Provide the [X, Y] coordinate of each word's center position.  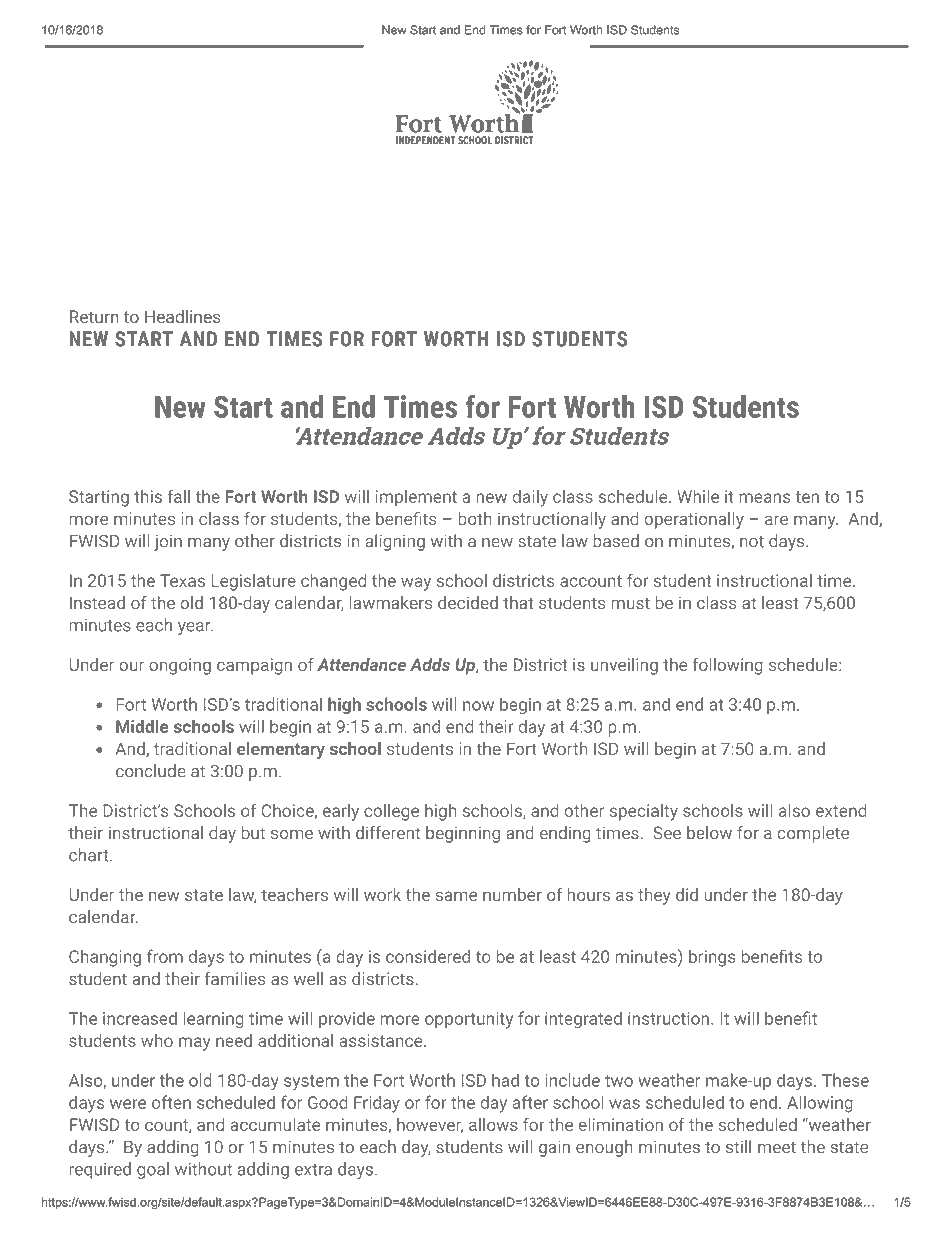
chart [90, 855]
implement [416, 498]
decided [468, 603]
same [456, 896]
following [728, 666]
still [738, 1147]
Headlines [183, 316]
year [195, 628]
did [687, 894]
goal [153, 1170]
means [765, 498]
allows [493, 1124]
